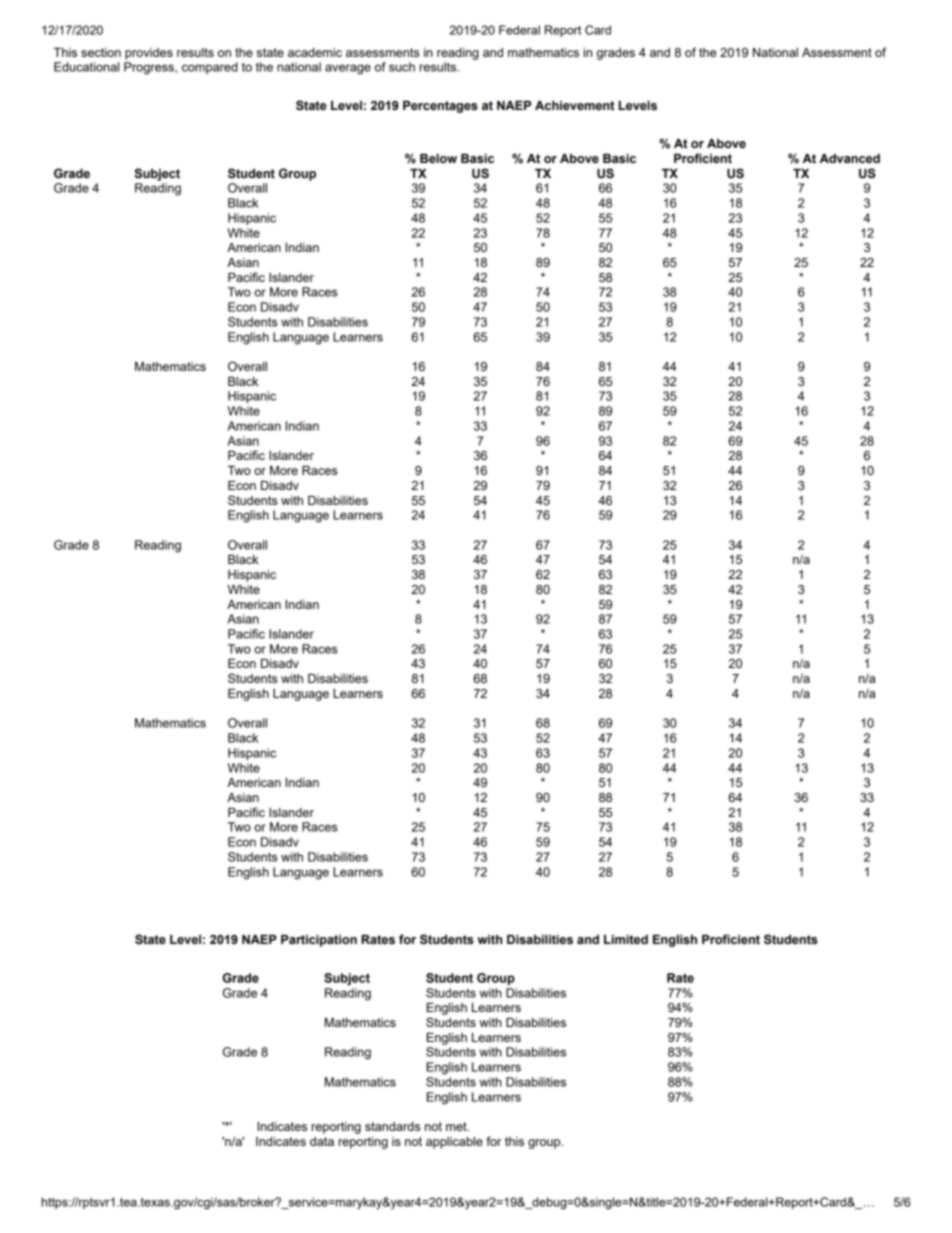  Describe the element at coordinates (322, 1141) in the page. I see `data` at that location.
